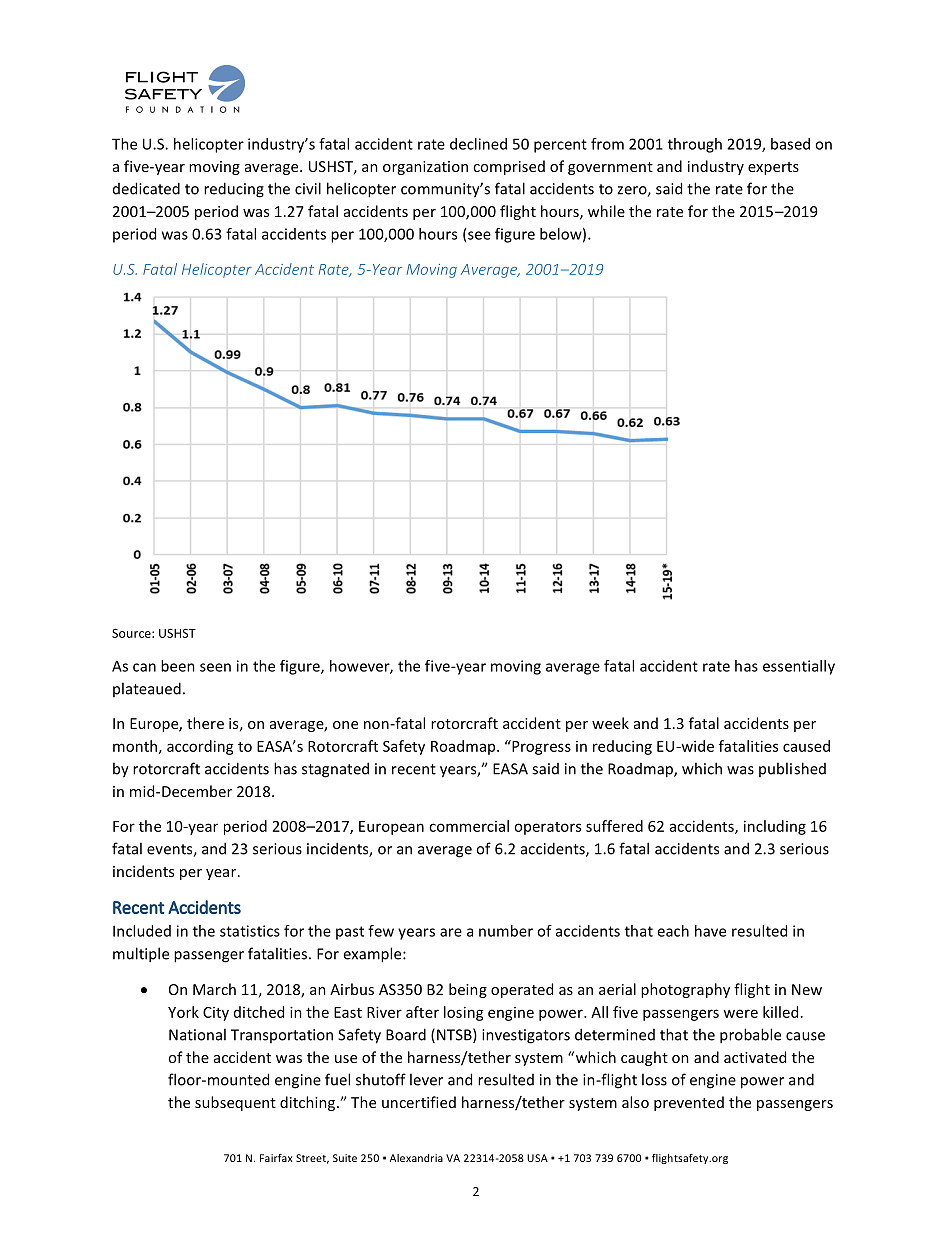 Image resolution: width=952 pixels, height=1233 pixels. What do you see at coordinates (451, 932) in the screenshot?
I see `are` at bounding box center [451, 932].
